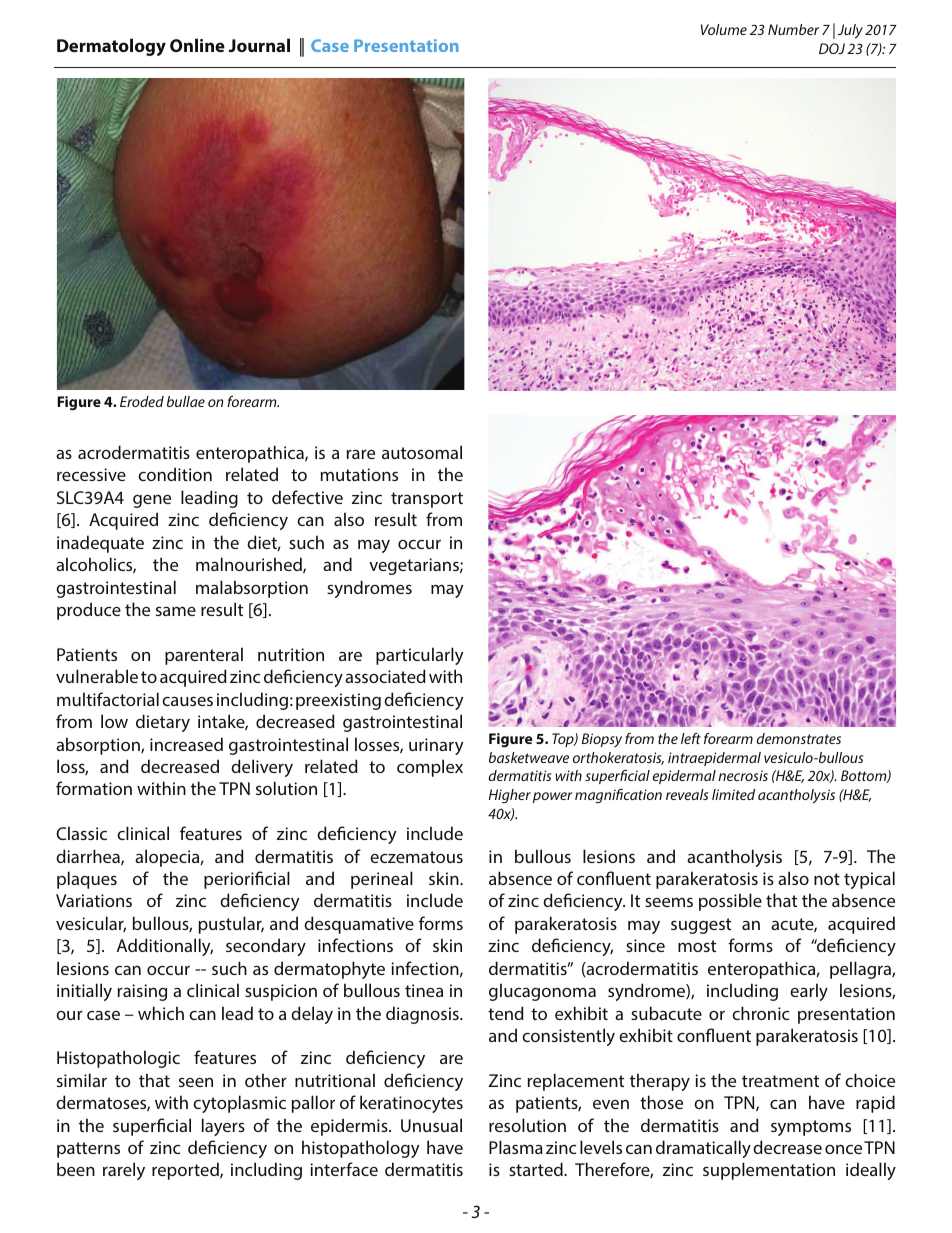  Describe the element at coordinates (422, 452) in the screenshot. I see `autosomal` at that location.
